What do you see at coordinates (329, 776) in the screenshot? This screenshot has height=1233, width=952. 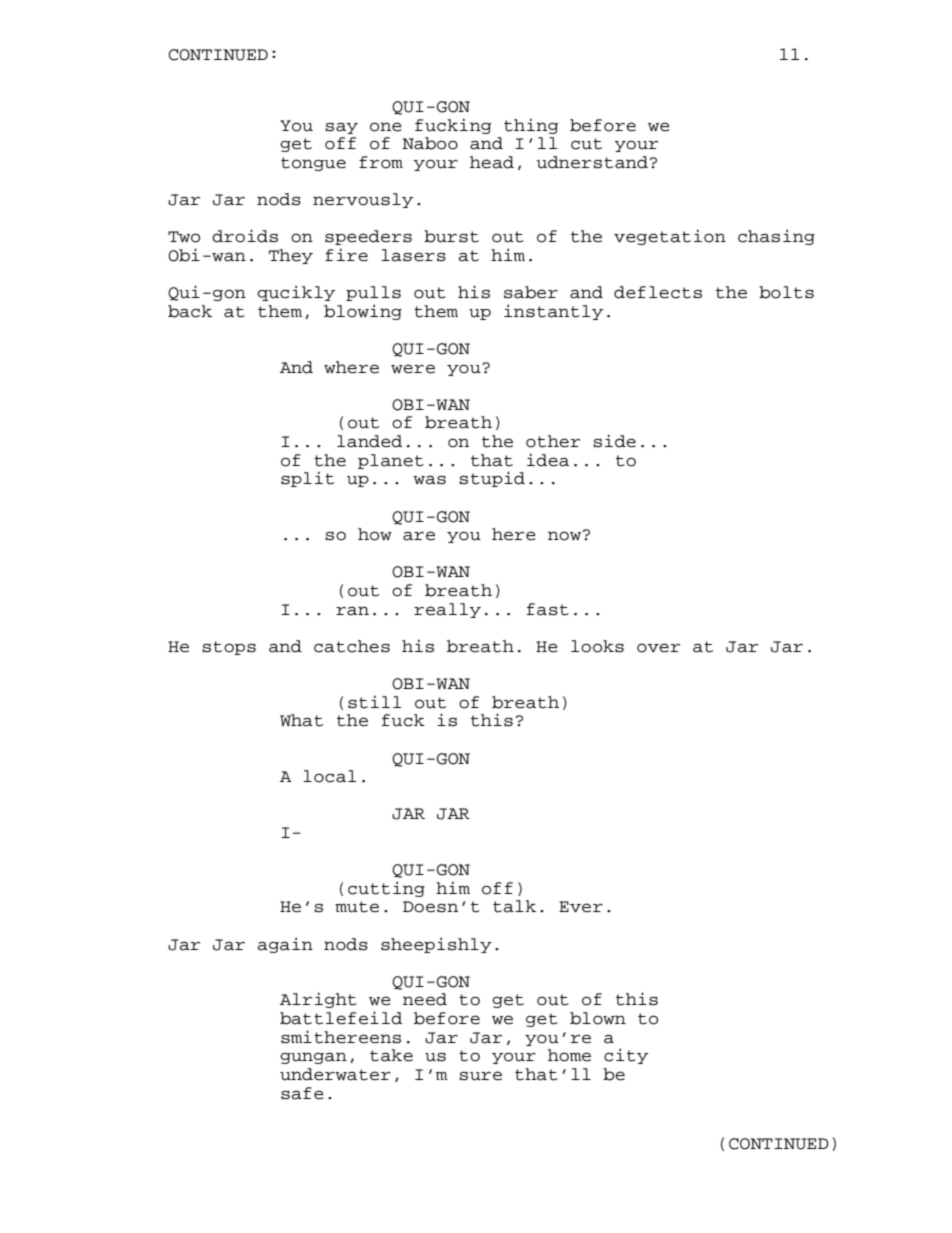 I see `local` at bounding box center [329, 776].
